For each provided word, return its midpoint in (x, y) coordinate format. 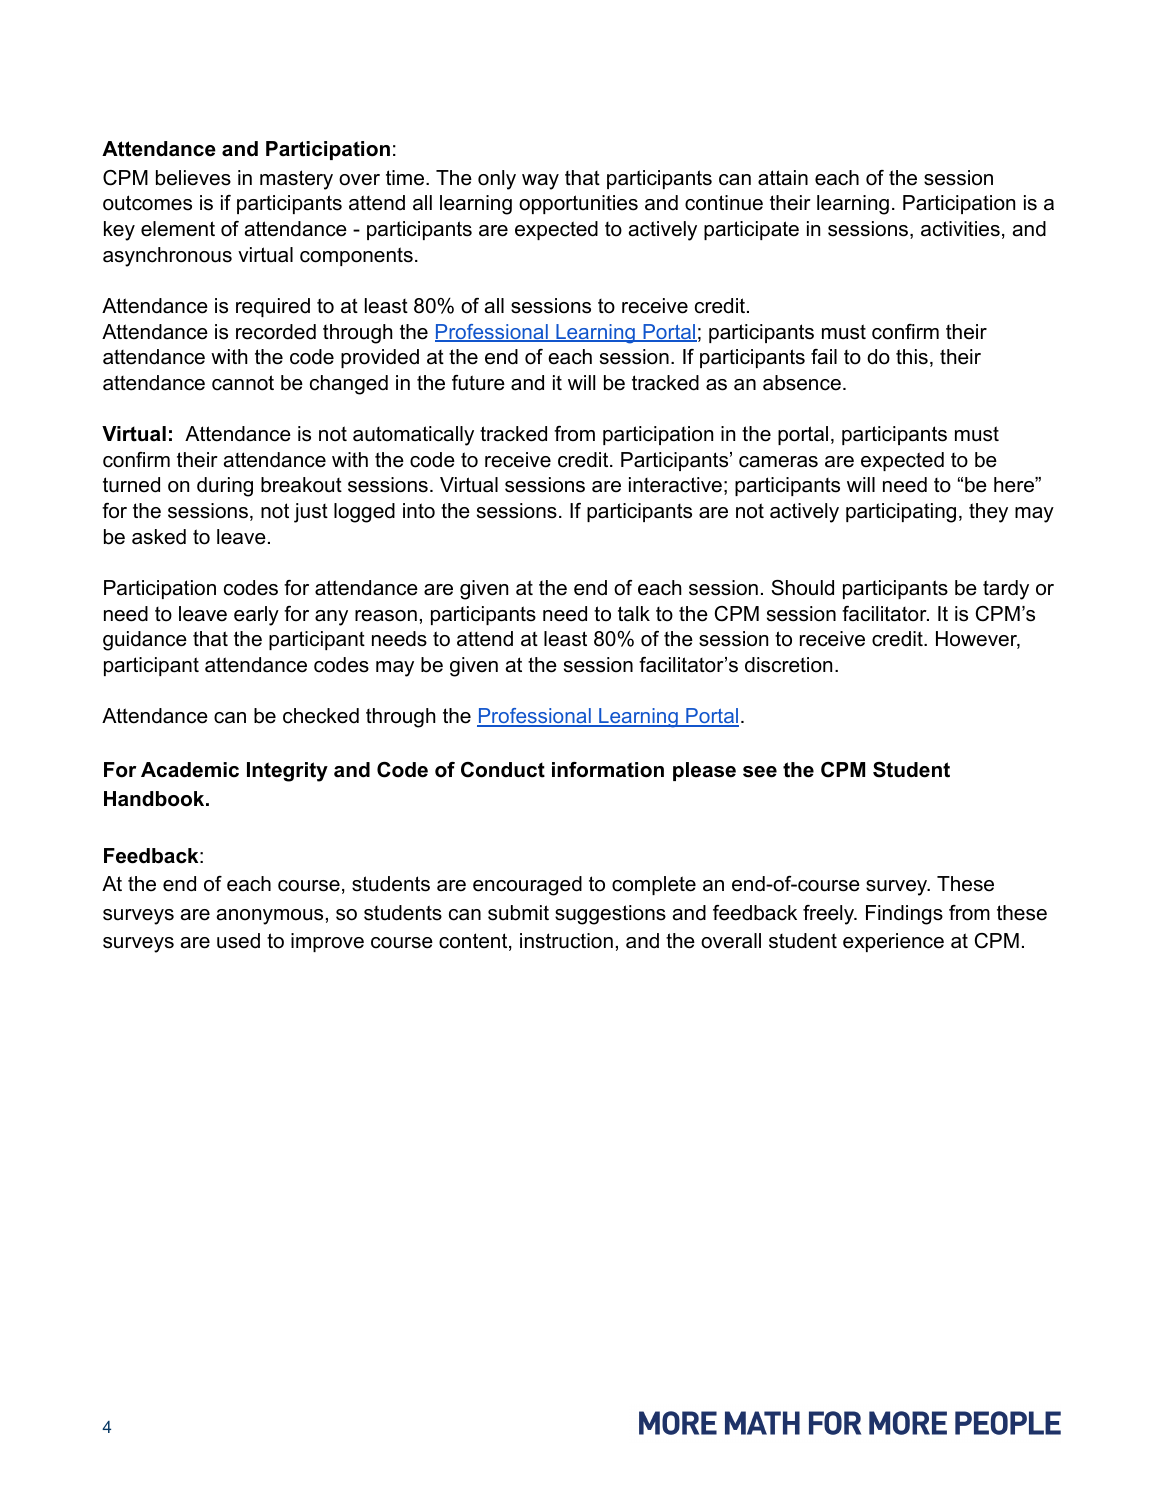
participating (901, 513)
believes (193, 178)
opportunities (578, 204)
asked (159, 537)
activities (960, 229)
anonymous (270, 917)
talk (634, 614)
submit (518, 913)
